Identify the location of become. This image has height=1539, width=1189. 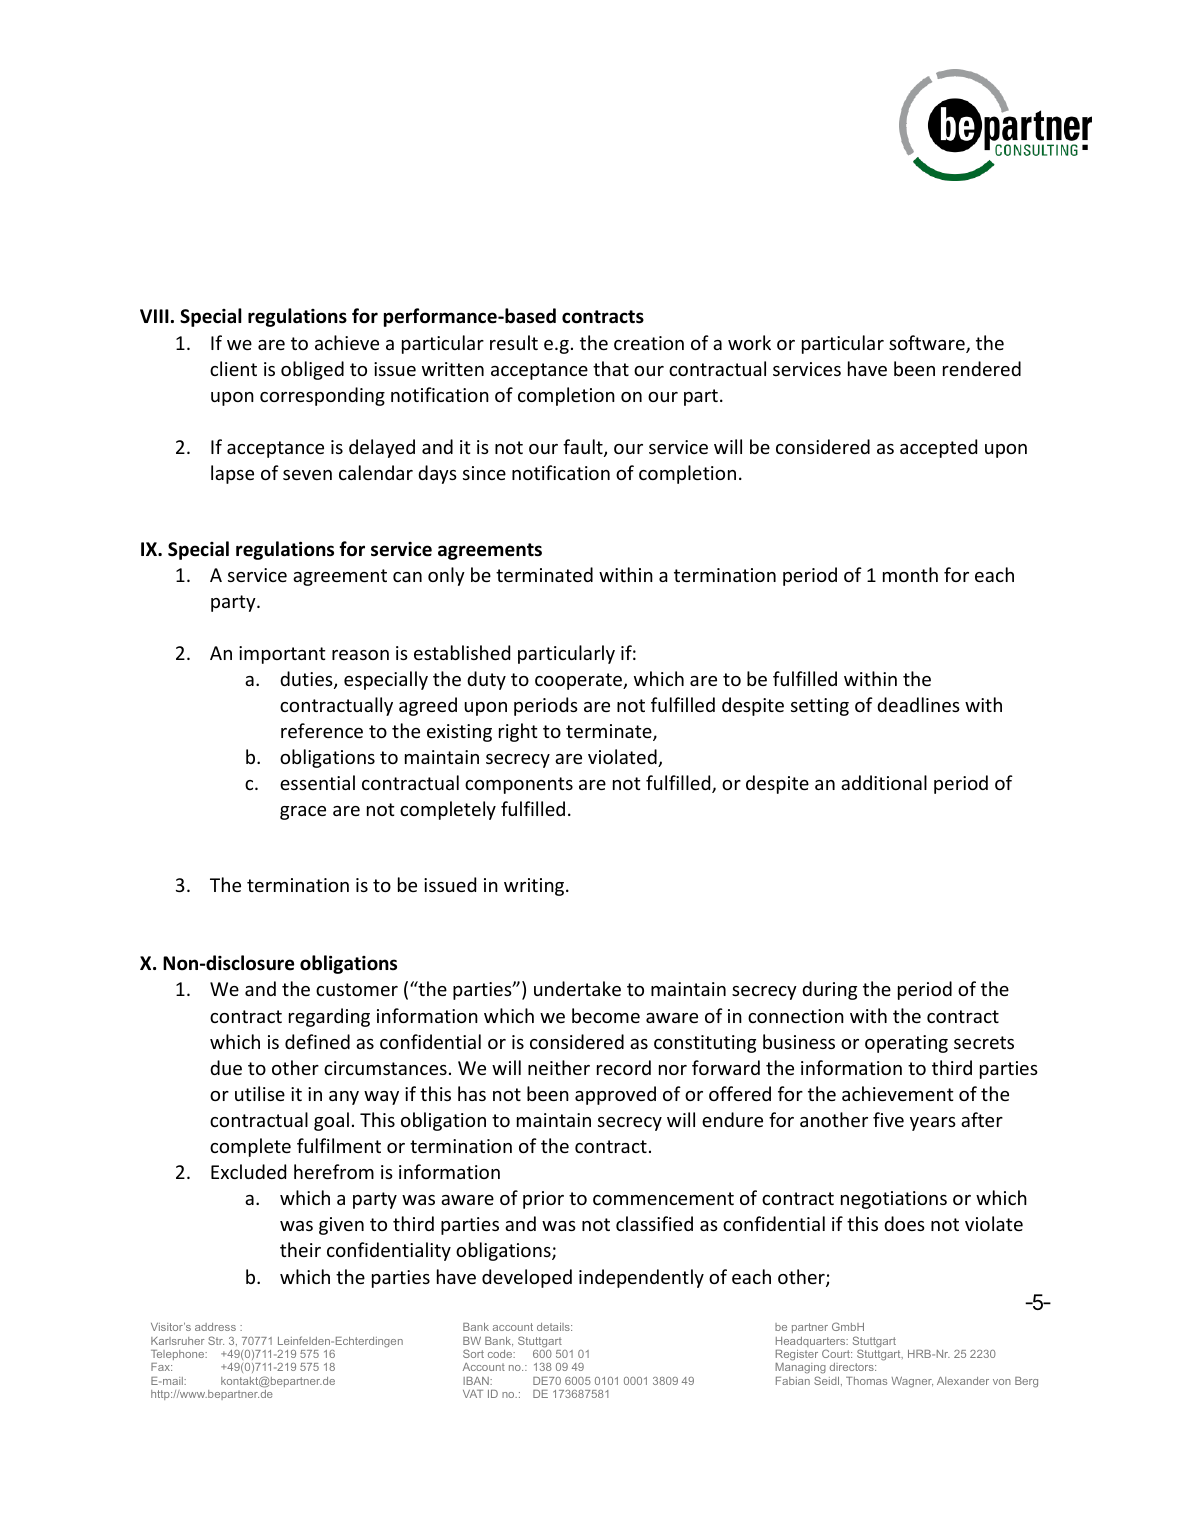
(606, 1015).
